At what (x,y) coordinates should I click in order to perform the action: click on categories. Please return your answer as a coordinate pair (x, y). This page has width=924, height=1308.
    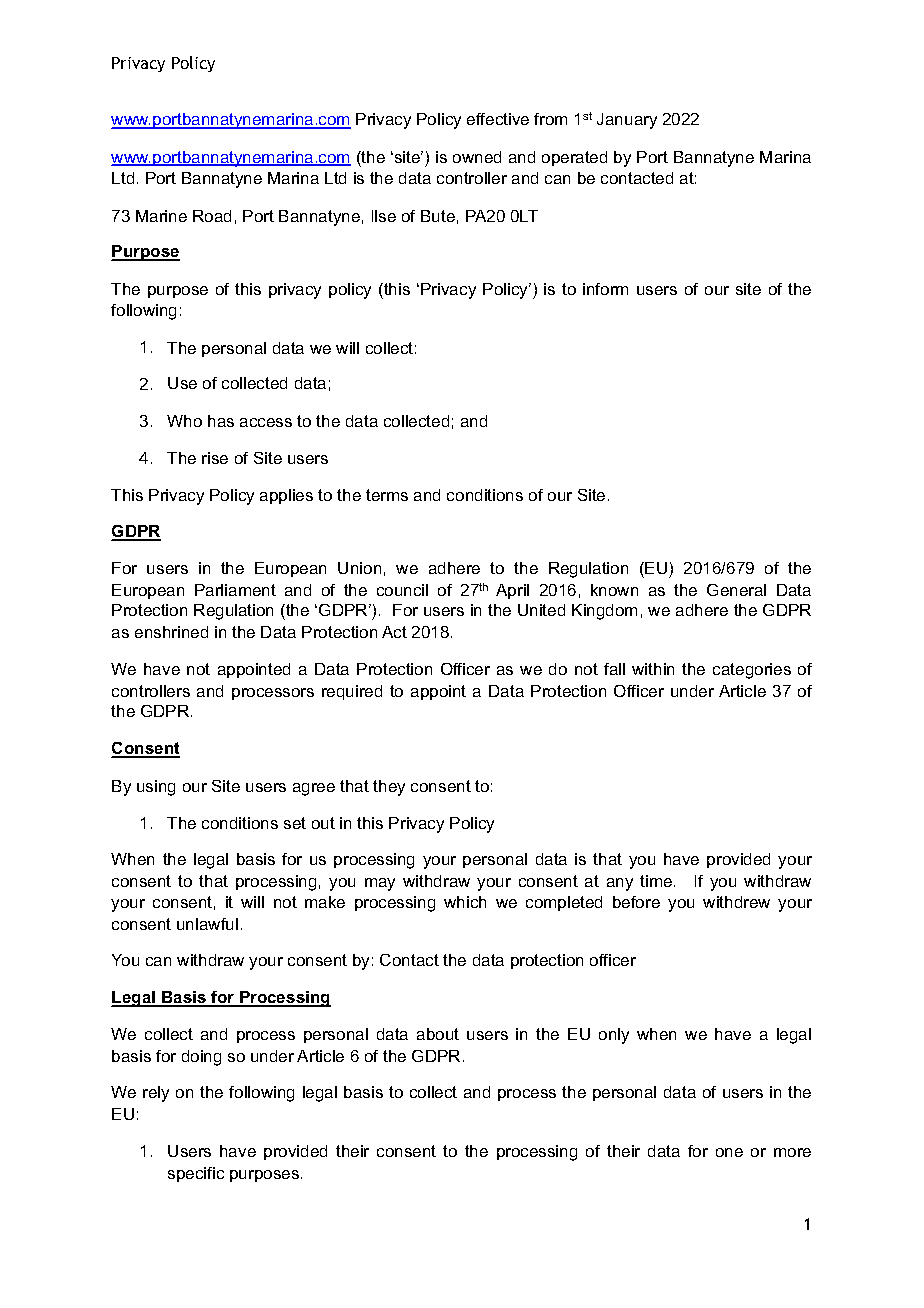
    Looking at the image, I should click on (752, 671).
